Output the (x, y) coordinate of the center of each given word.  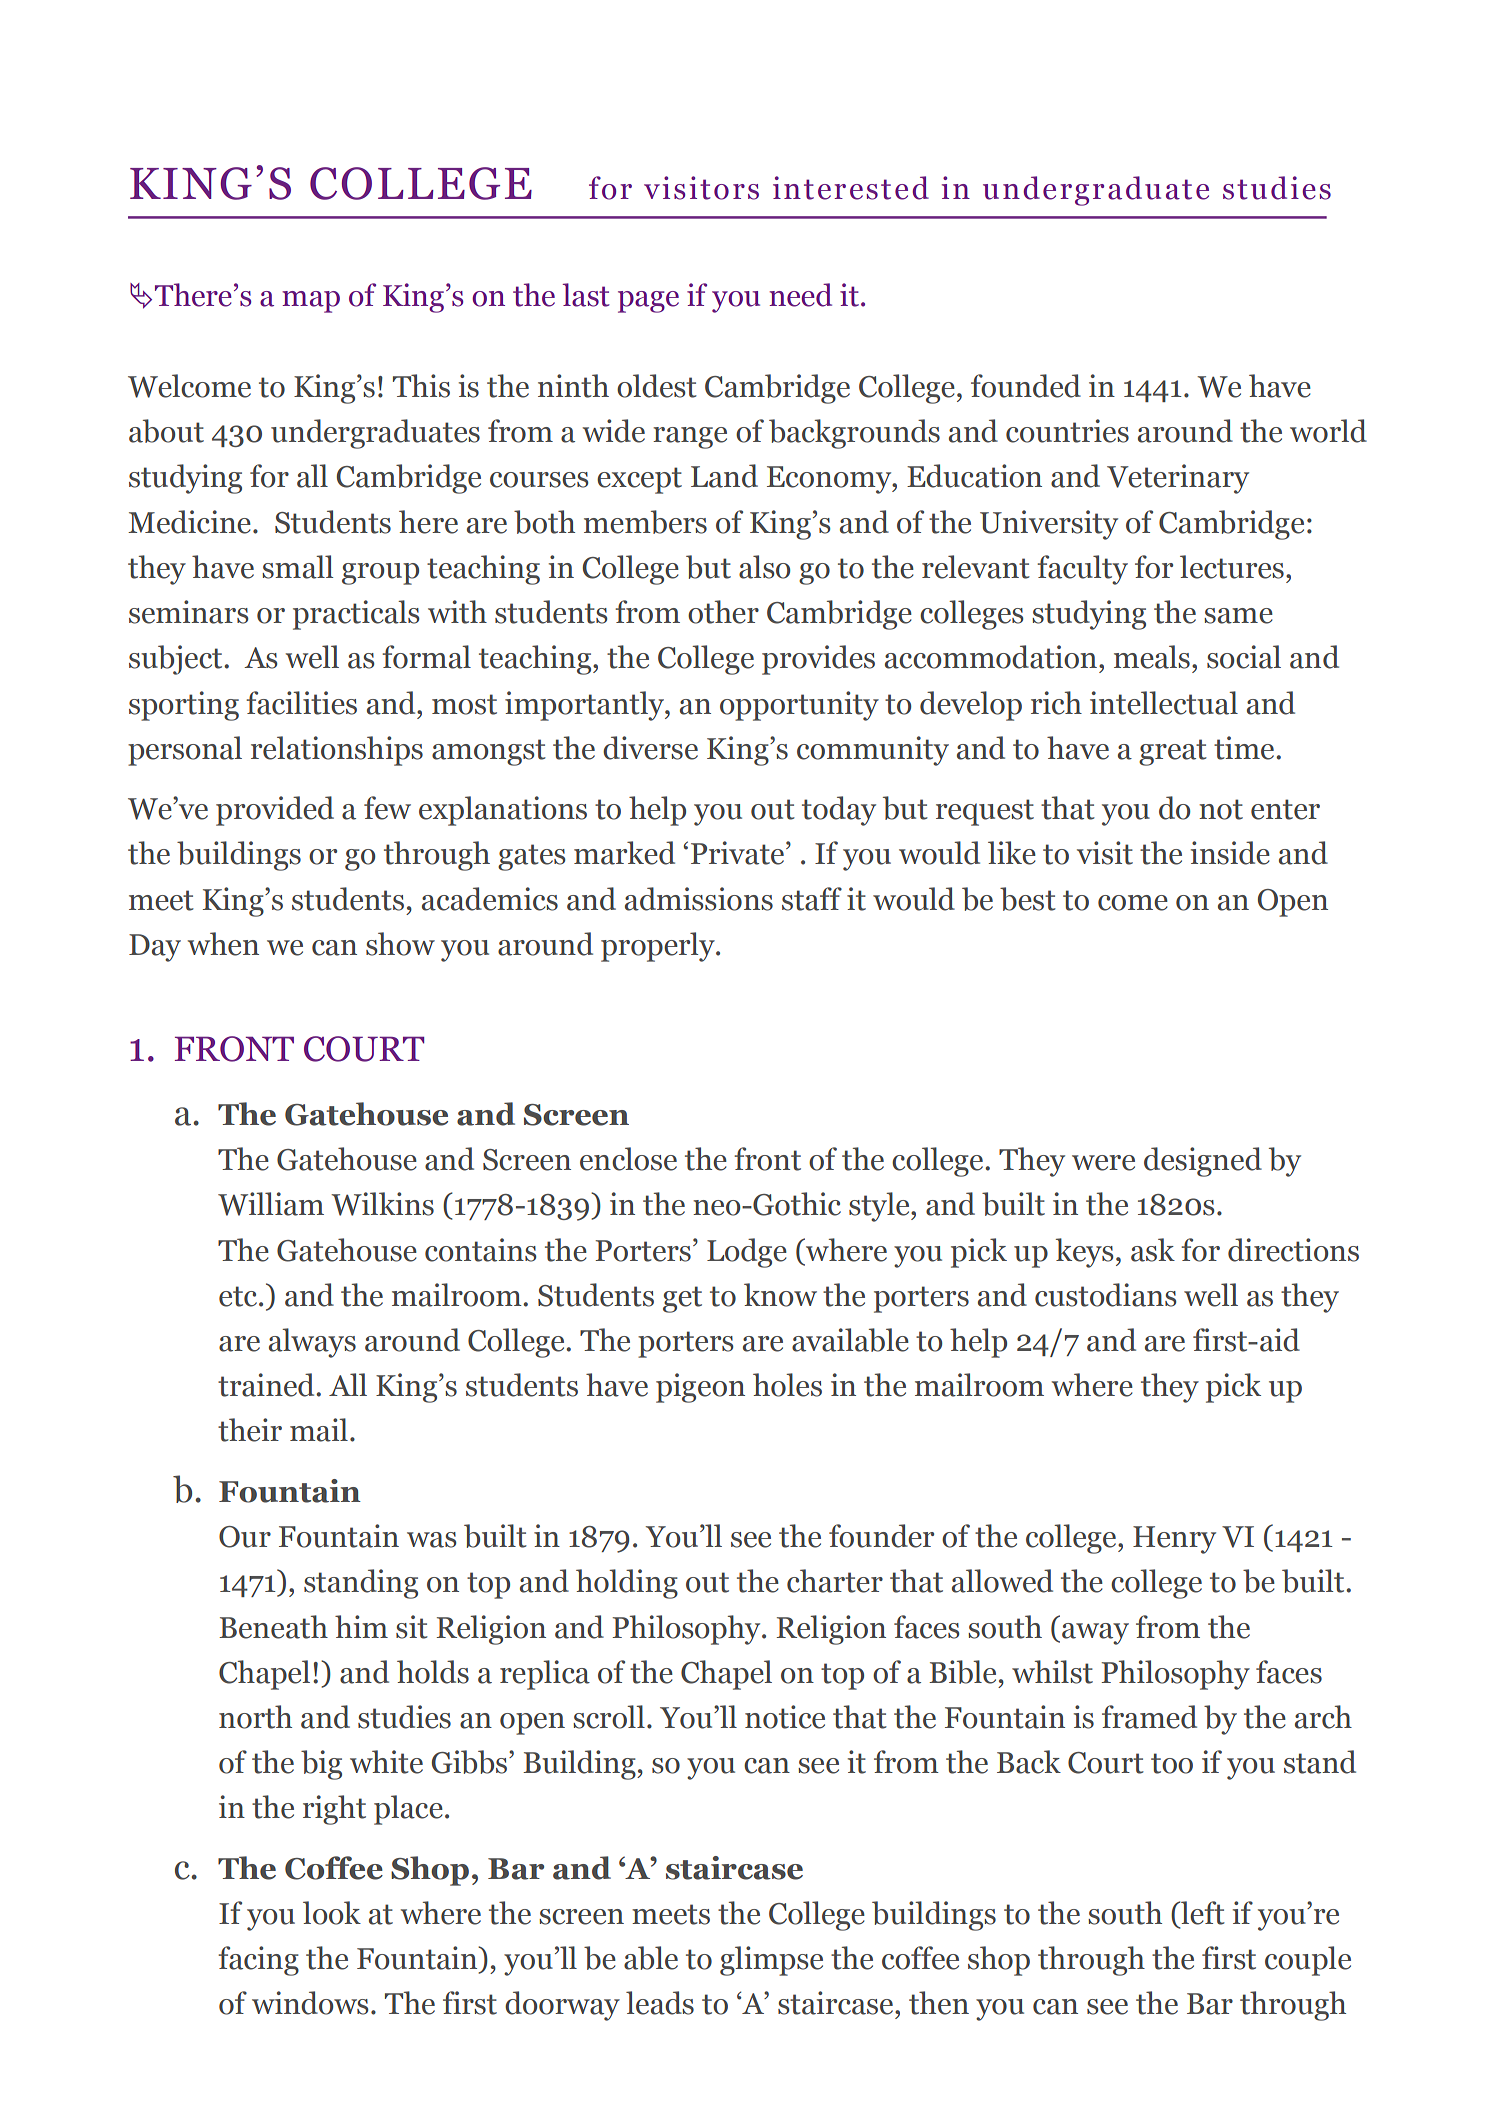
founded (1026, 386)
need (800, 295)
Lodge (747, 1253)
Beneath (273, 1627)
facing (258, 1961)
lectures (1232, 567)
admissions (699, 899)
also (765, 567)
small (297, 567)
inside (1230, 853)
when (223, 944)
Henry (1174, 1540)
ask (1153, 1250)
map (311, 302)
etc (239, 1296)
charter (835, 1581)
